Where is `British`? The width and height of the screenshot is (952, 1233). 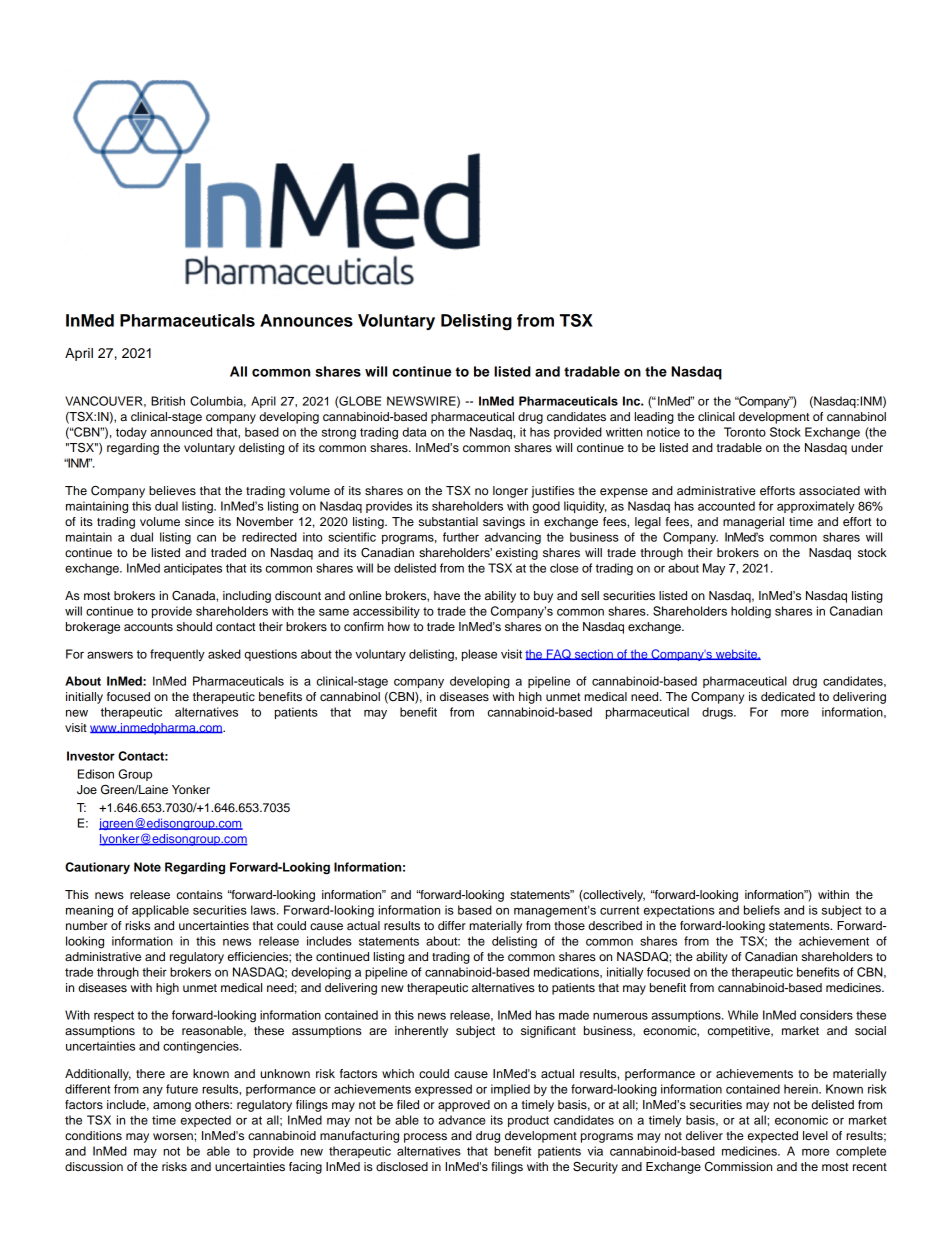 British is located at coordinates (168, 401).
